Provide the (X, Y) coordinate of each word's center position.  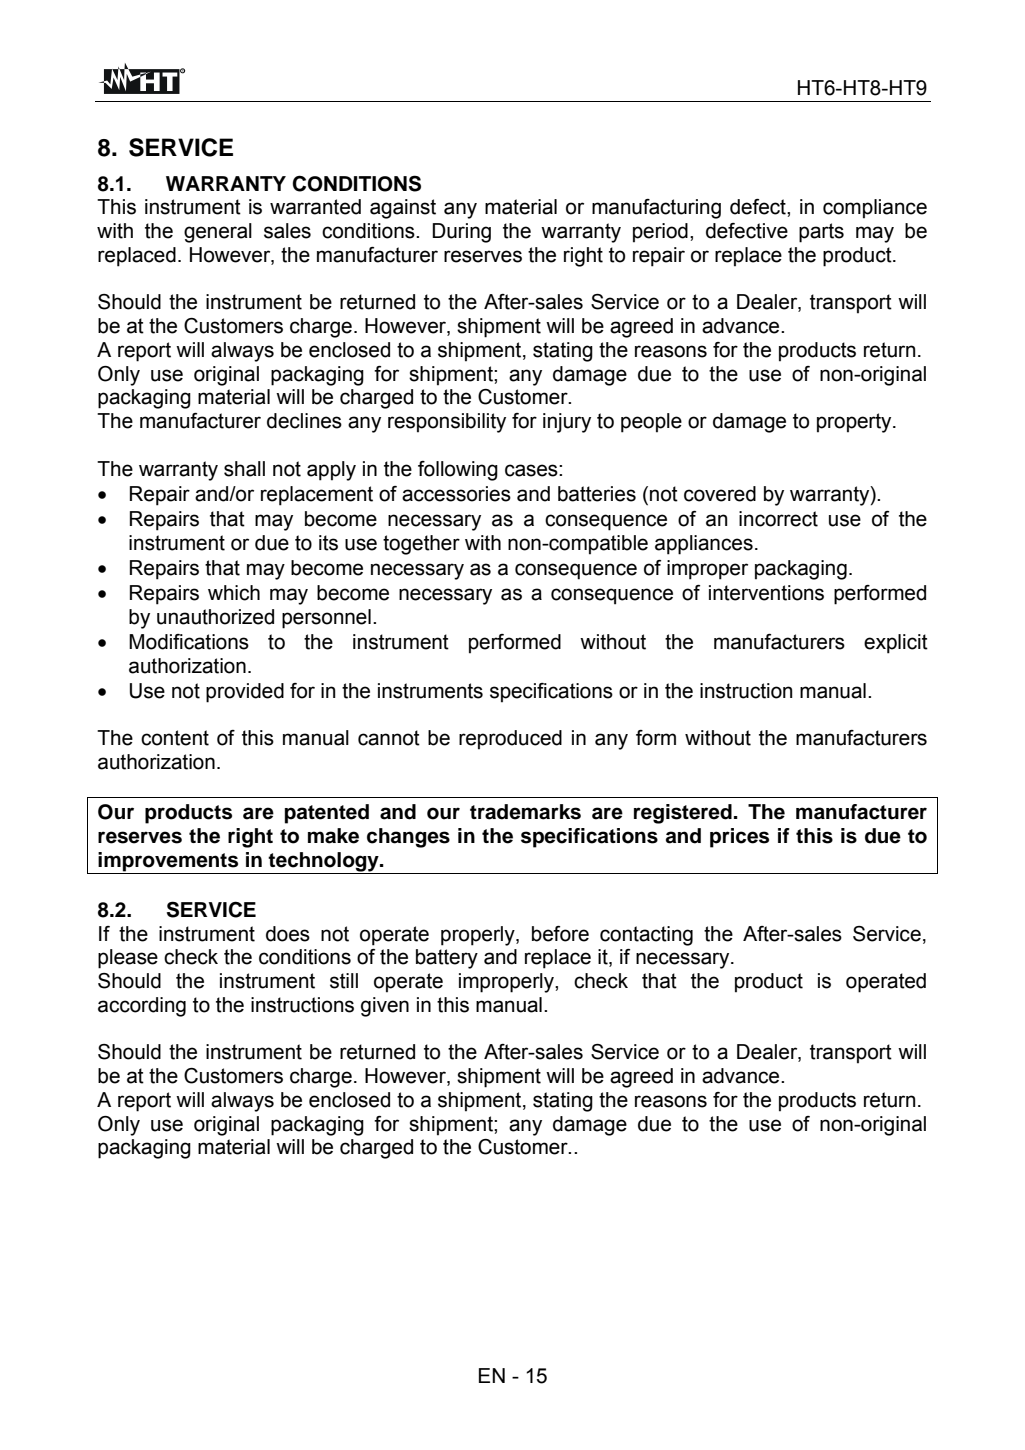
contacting (646, 936)
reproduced (510, 740)
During (461, 233)
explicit (896, 644)
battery (447, 959)
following (458, 471)
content (175, 738)
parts (821, 233)
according (142, 1007)
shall (244, 469)
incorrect (778, 519)
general (218, 233)
